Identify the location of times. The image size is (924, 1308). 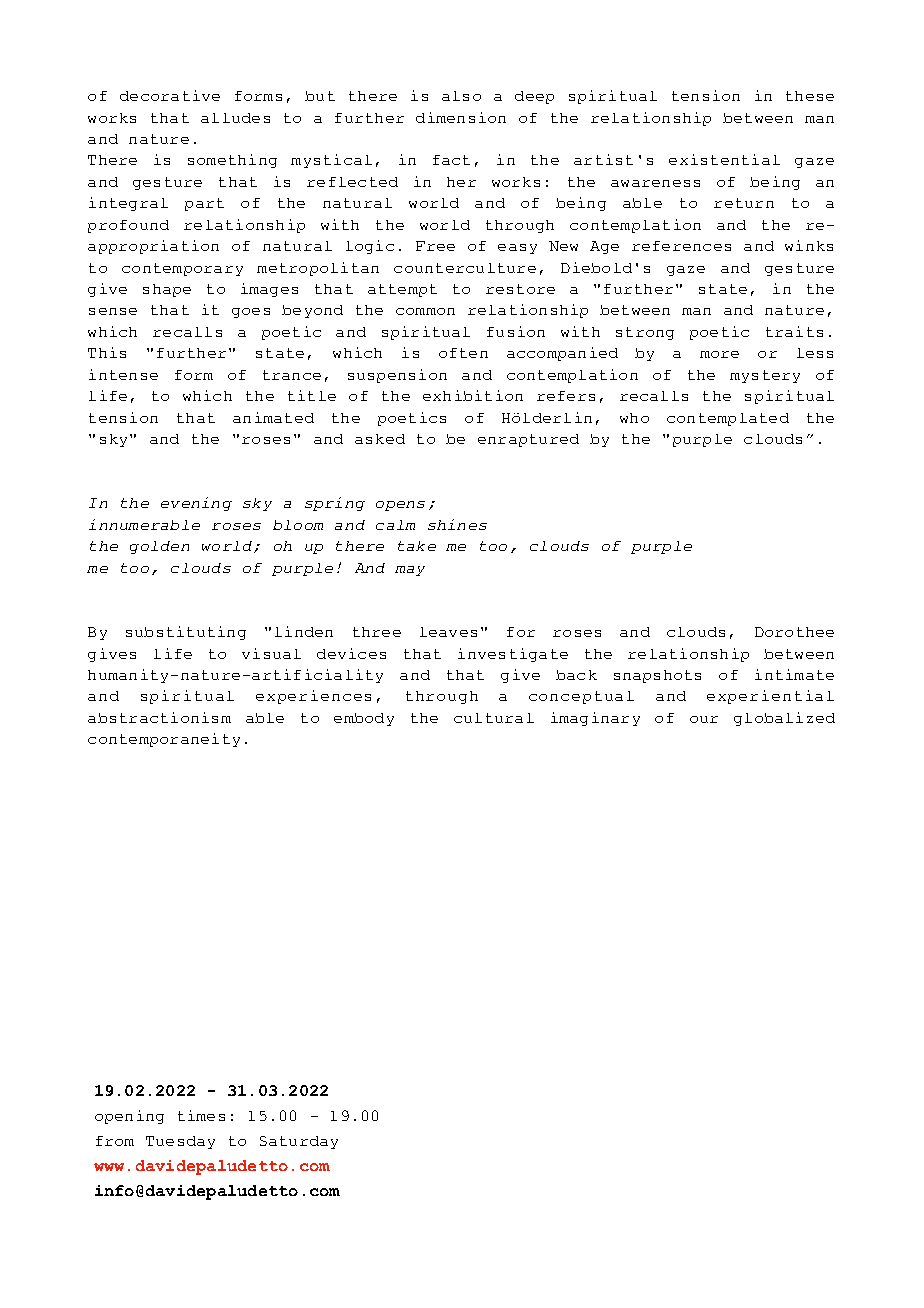
(201, 1115).
